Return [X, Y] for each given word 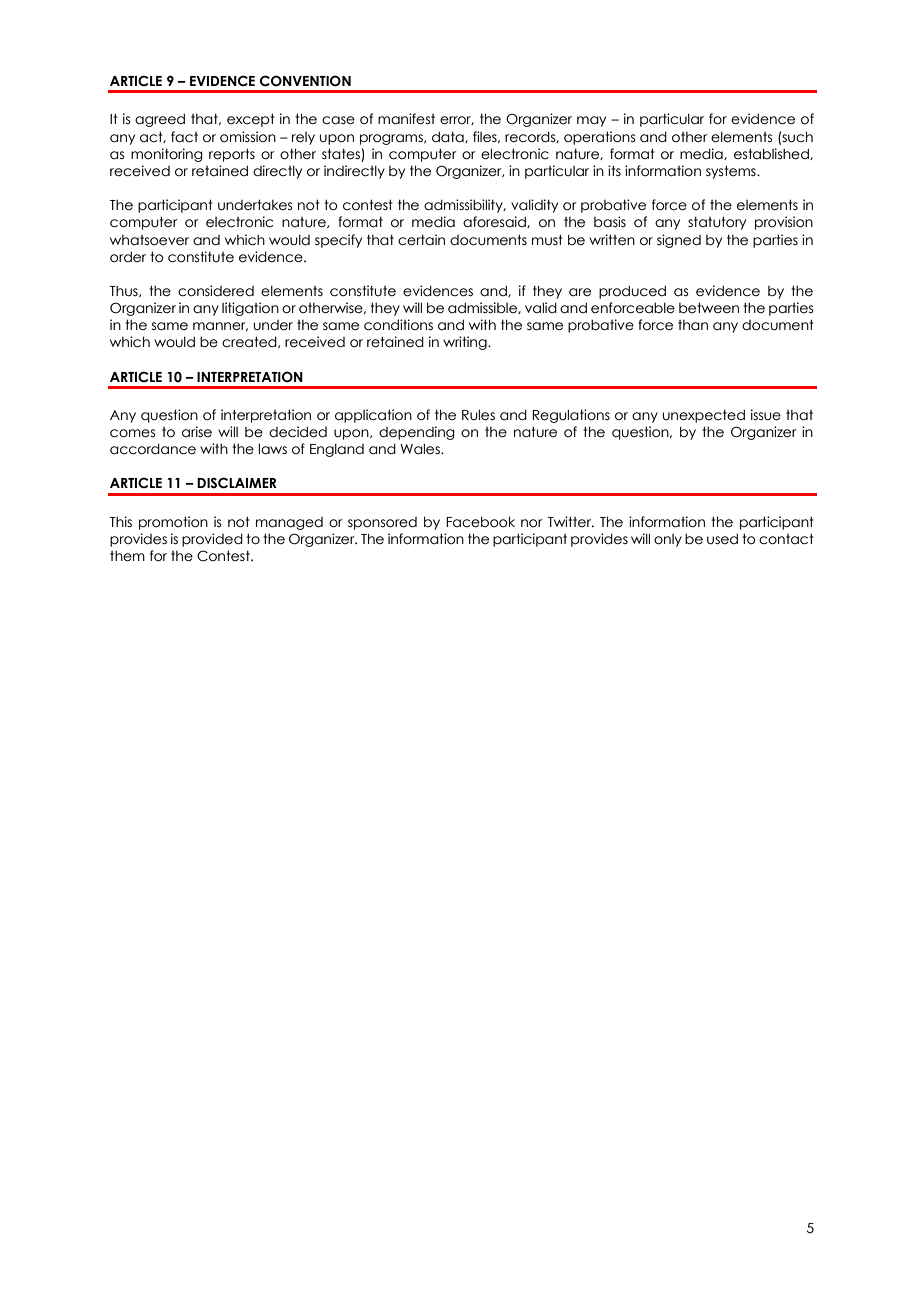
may [591, 121]
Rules [478, 415]
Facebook [480, 522]
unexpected [704, 416]
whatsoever [149, 240]
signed [679, 241]
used [722, 539]
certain [421, 240]
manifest [406, 119]
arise [197, 432]
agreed [160, 120]
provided [212, 540]
